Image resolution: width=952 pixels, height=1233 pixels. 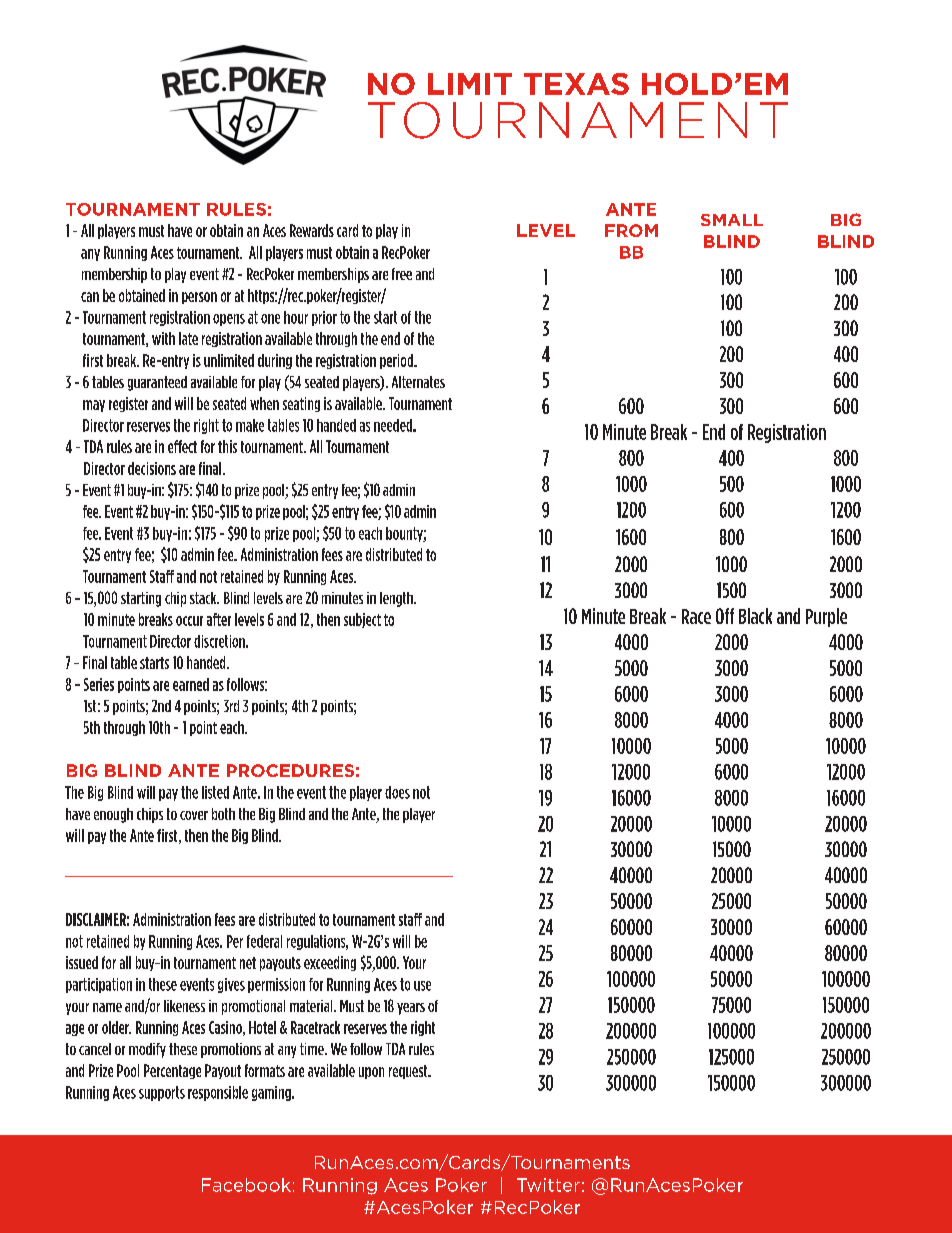 I want to click on TEXAS, so click(x=576, y=84).
